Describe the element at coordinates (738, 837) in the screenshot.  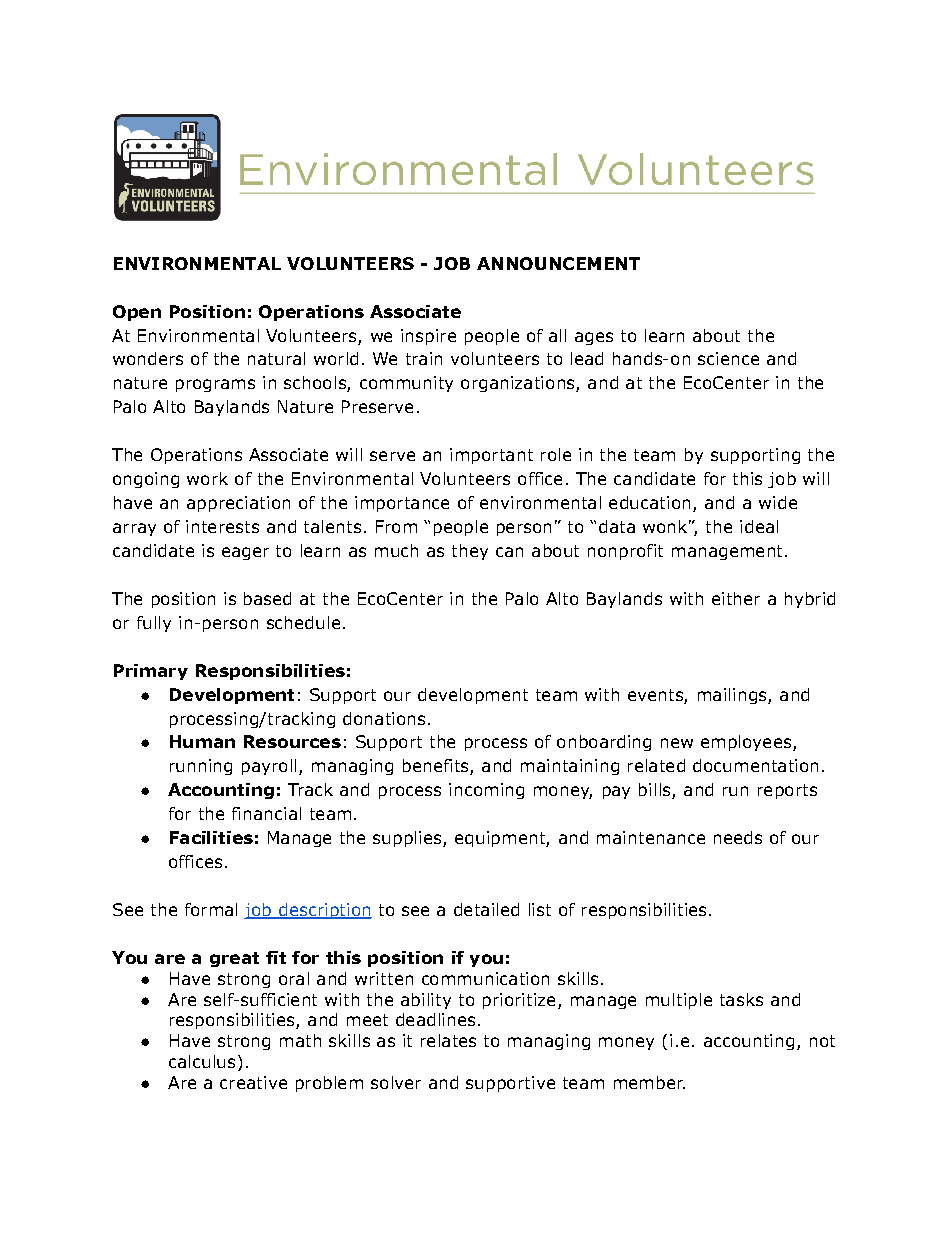
I see `needs` at that location.
